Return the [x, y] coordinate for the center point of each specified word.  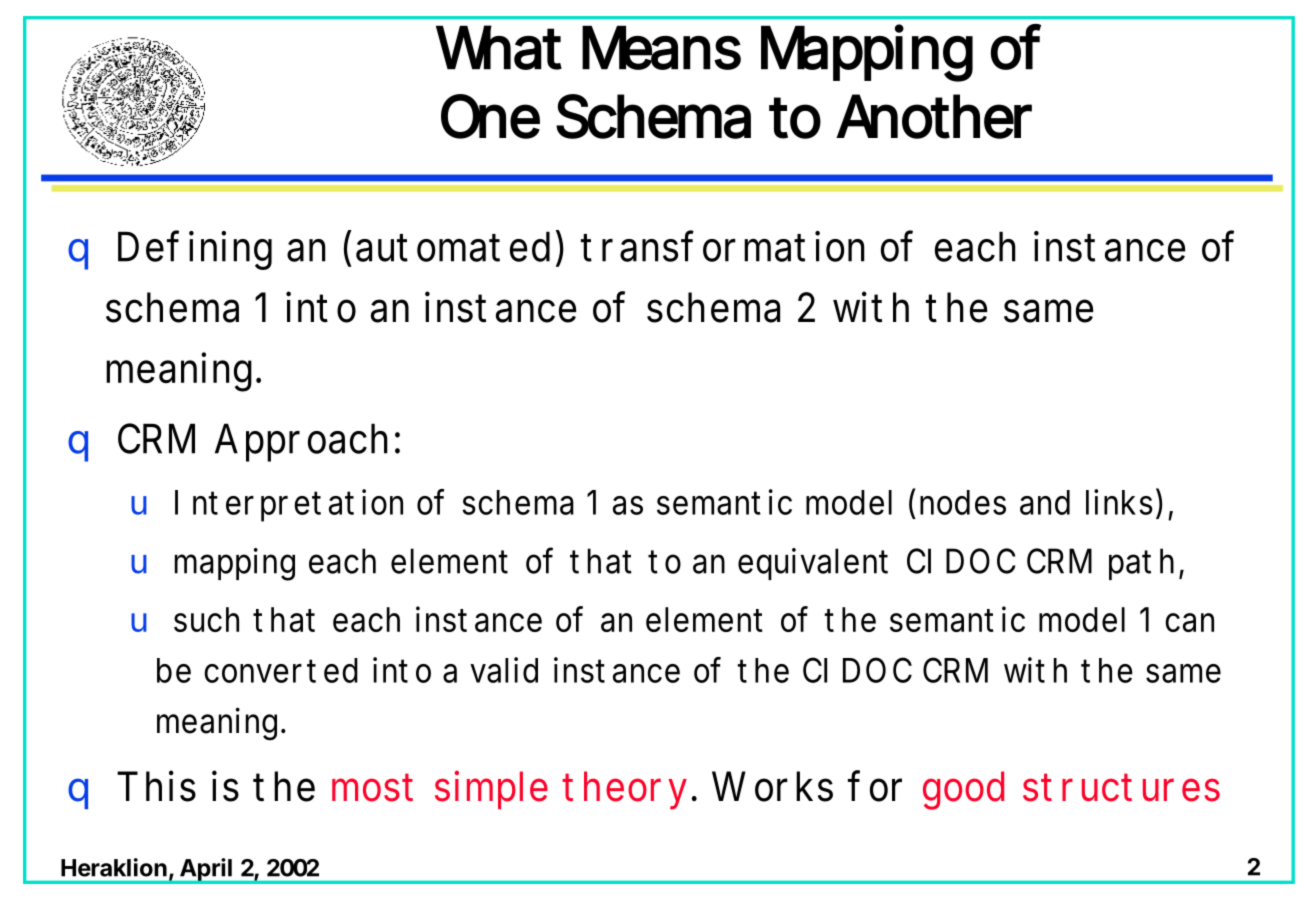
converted [281, 670]
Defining [195, 250]
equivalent [813, 564]
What [499, 47]
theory [624, 790]
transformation [723, 246]
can [1189, 622]
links [1121, 501]
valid [504, 670]
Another [934, 116]
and [1045, 502]
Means [661, 47]
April [206, 871]
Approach [301, 442]
